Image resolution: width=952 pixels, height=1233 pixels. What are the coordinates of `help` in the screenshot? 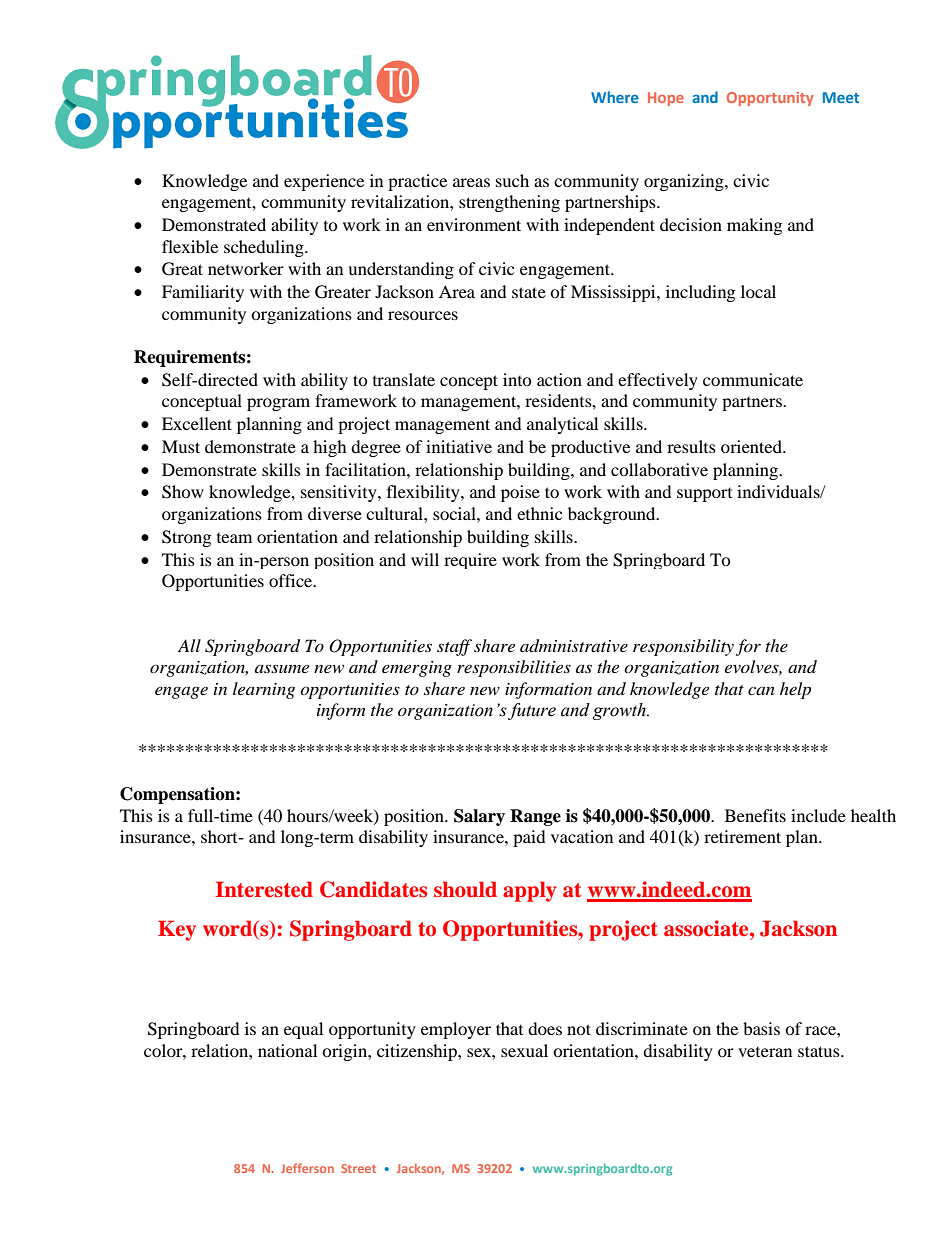 It's located at (795, 690).
